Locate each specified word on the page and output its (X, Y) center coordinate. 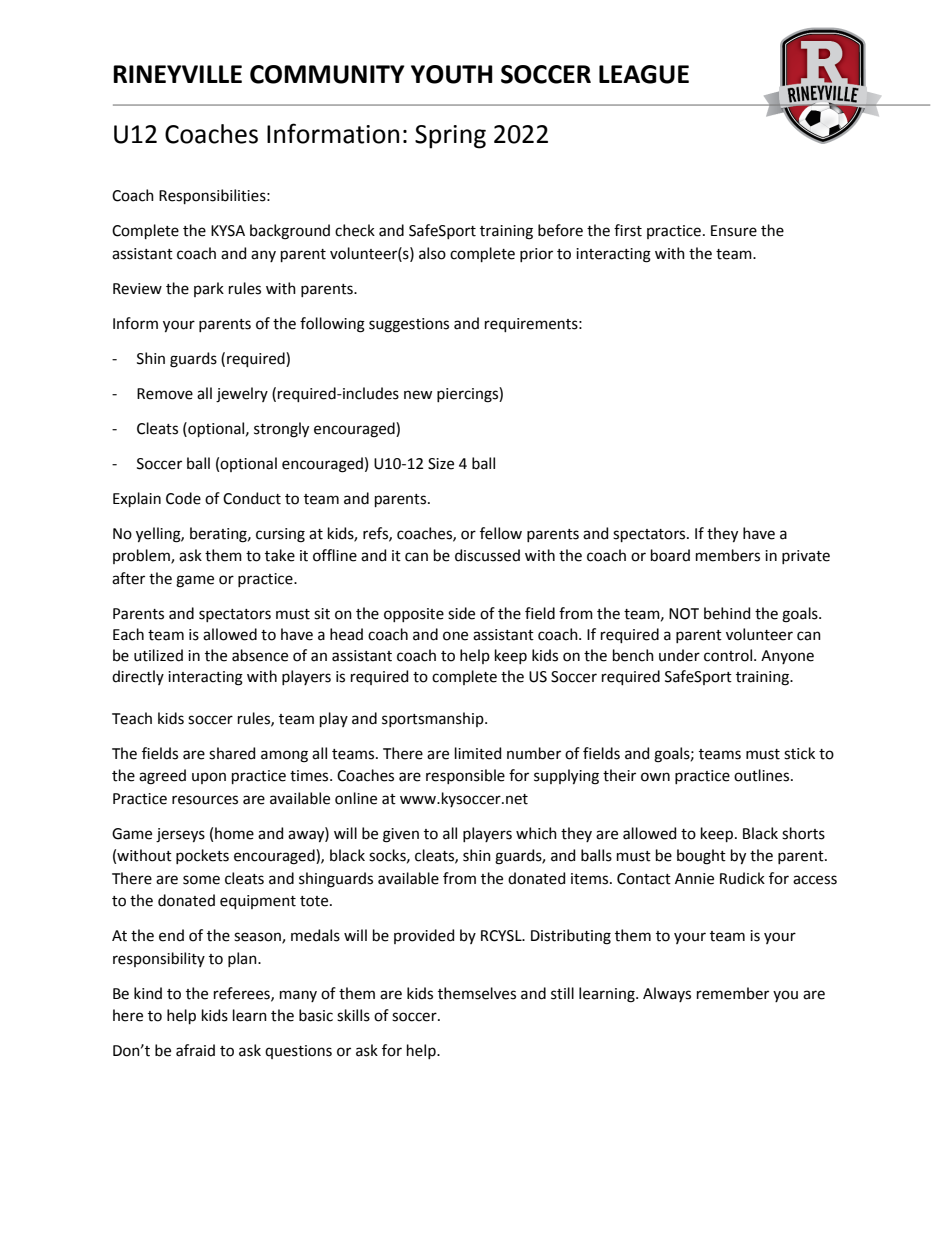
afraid (195, 1050)
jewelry (242, 394)
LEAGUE (644, 74)
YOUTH (452, 74)
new (418, 395)
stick (799, 753)
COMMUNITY (327, 74)
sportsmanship (434, 719)
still (562, 993)
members (728, 555)
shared (232, 753)
